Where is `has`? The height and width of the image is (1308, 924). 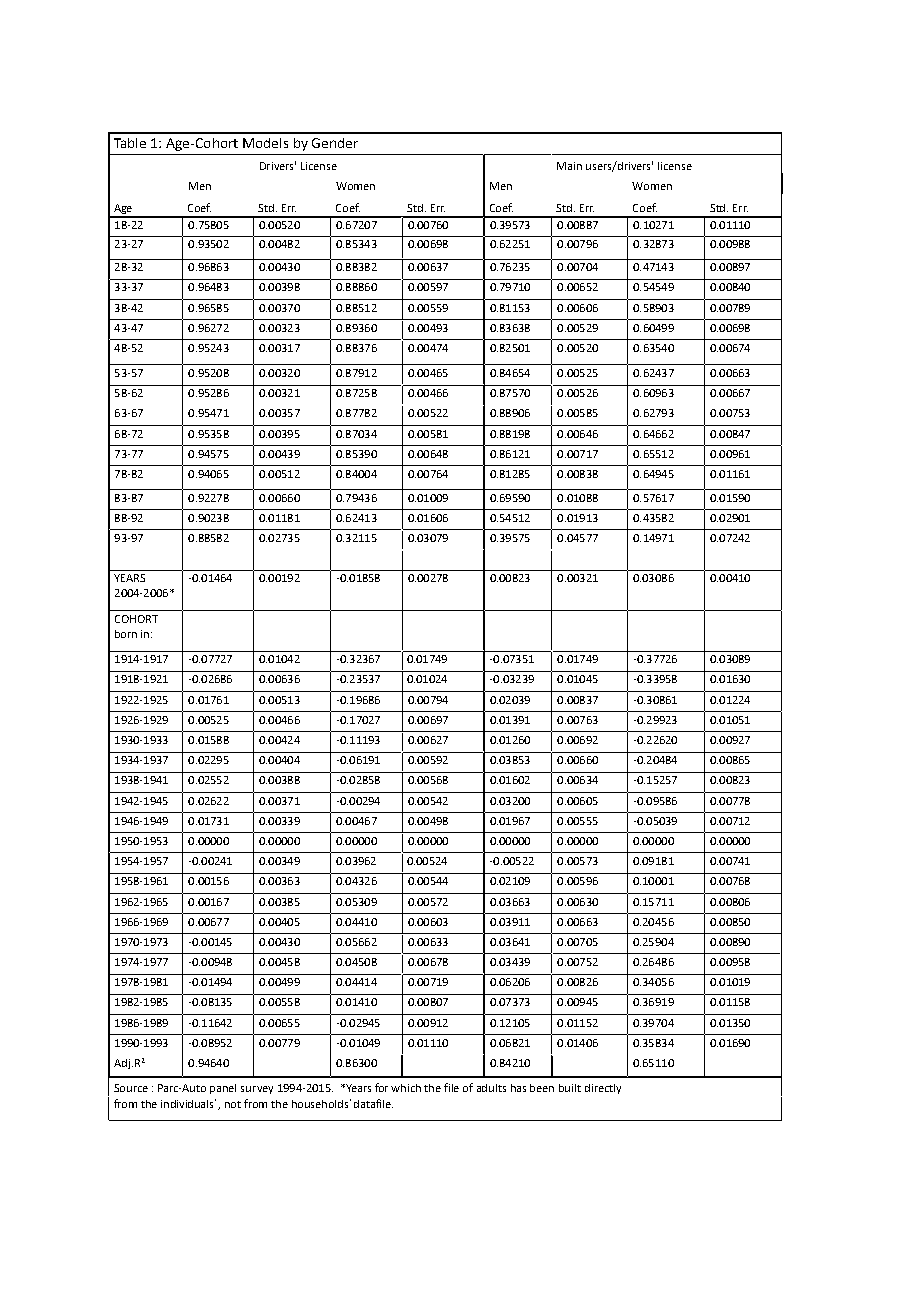
has is located at coordinates (518, 1088).
